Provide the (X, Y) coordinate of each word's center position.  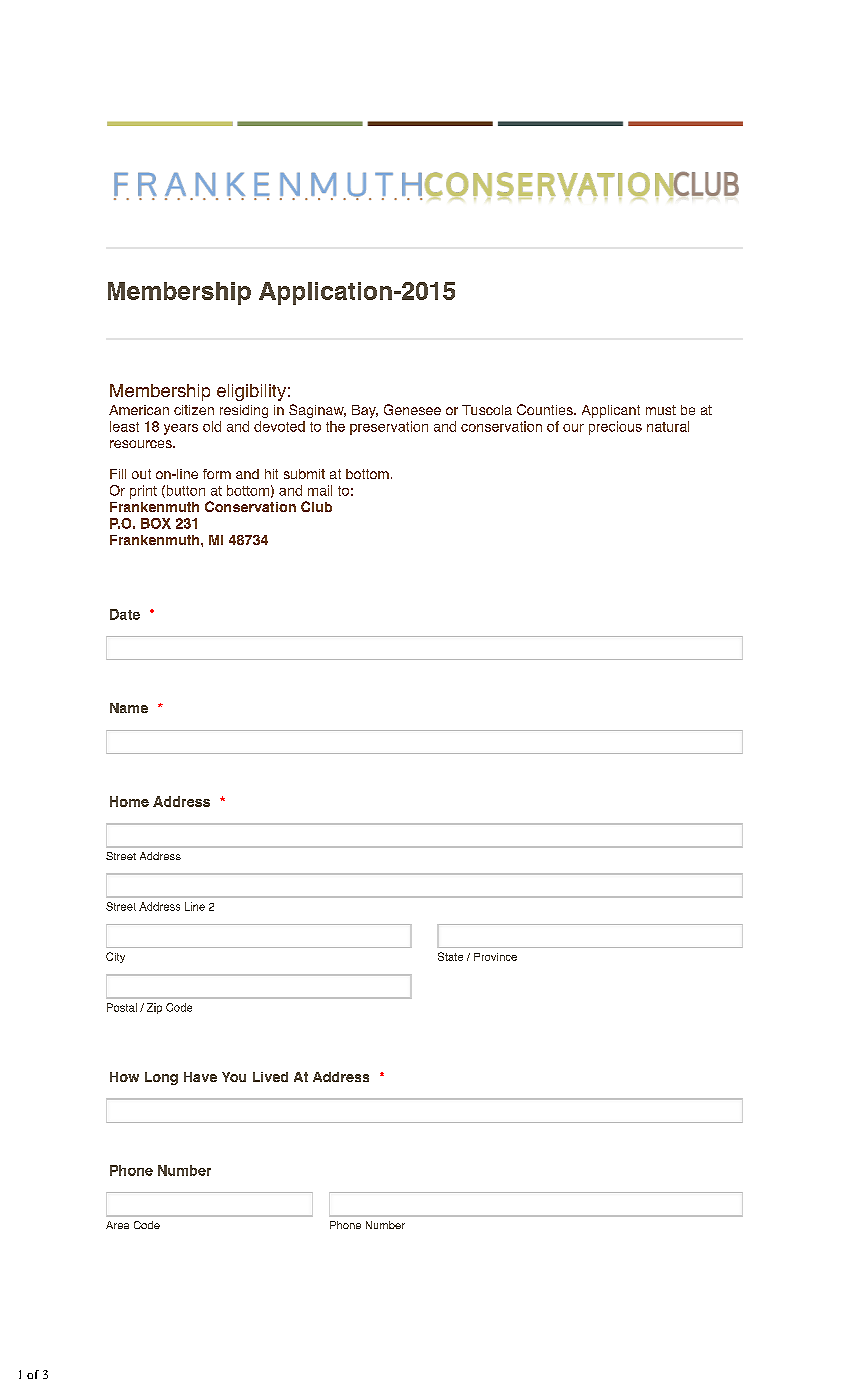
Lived (270, 1077)
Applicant (611, 411)
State (450, 956)
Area (117, 1225)
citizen (194, 410)
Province (495, 957)
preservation (389, 428)
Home (129, 801)
